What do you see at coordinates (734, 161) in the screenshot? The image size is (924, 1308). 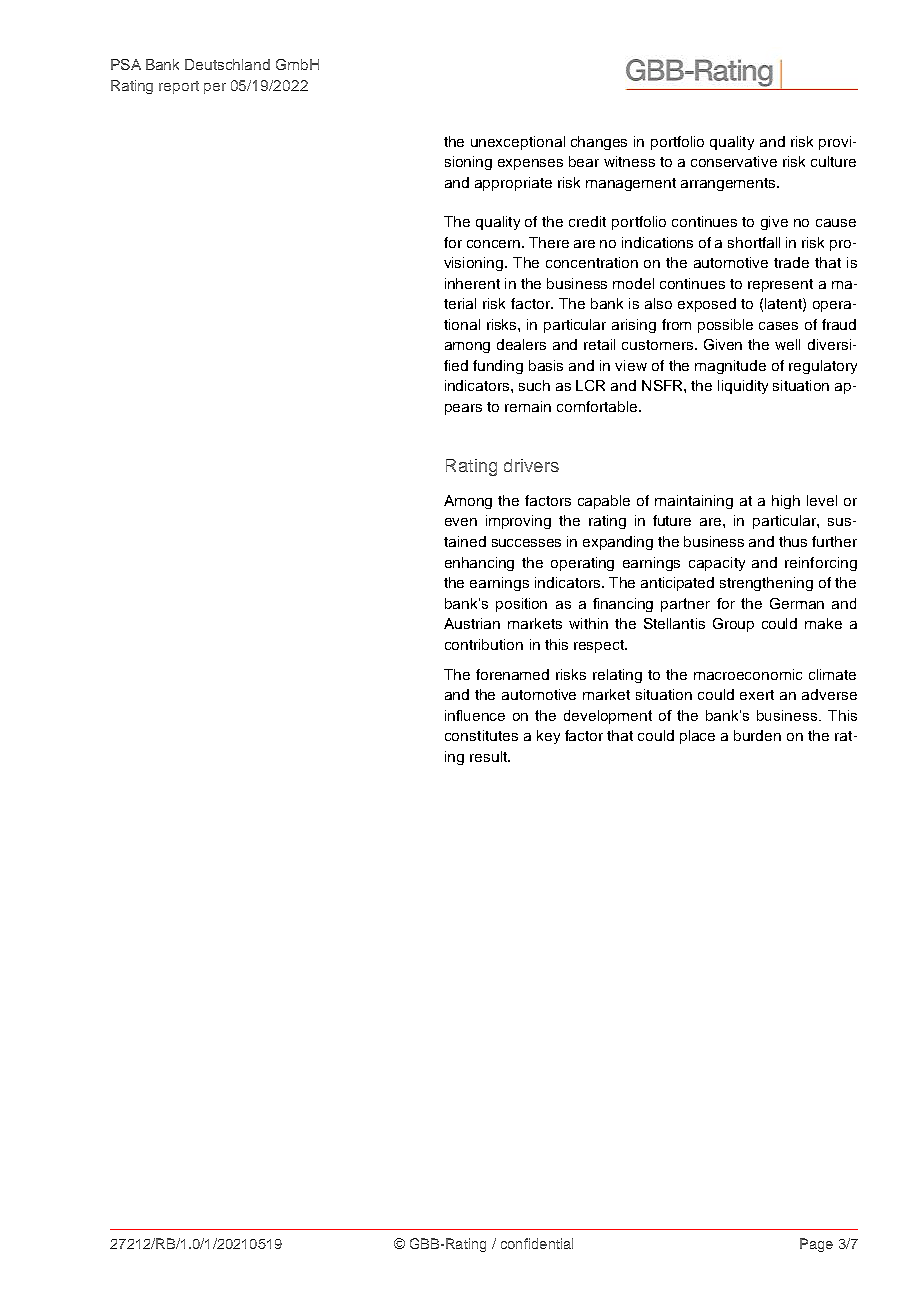 I see `conservative` at bounding box center [734, 161].
